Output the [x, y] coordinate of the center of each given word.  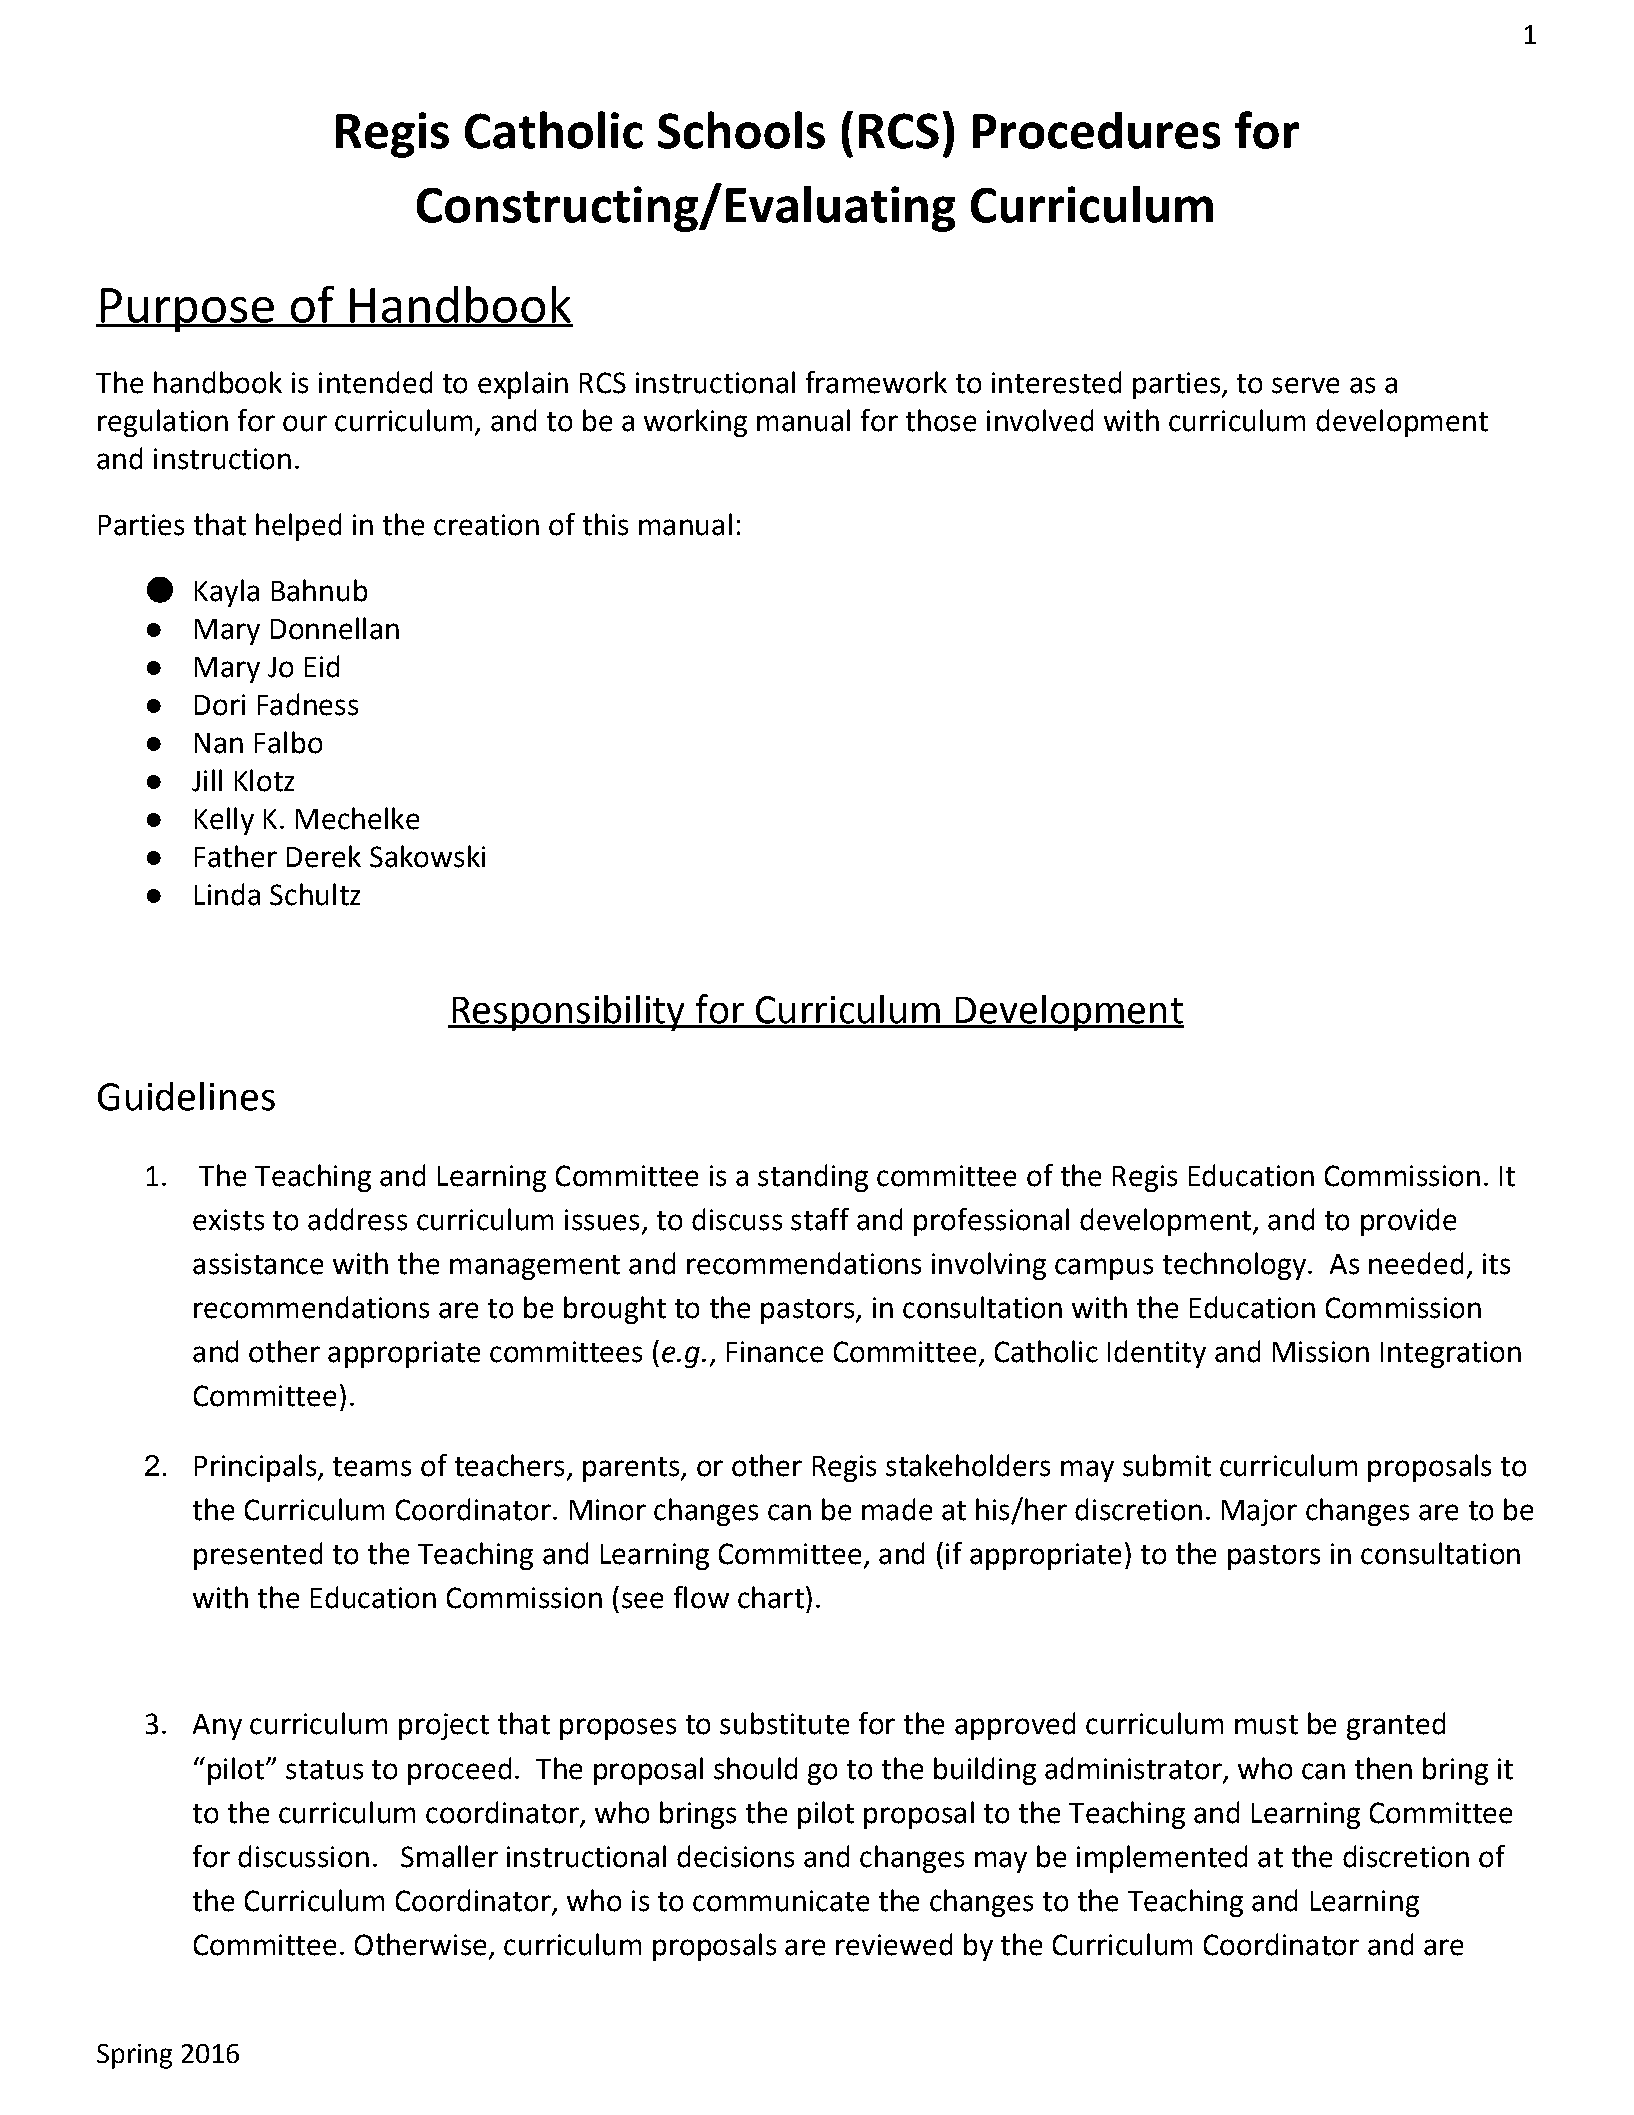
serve [1305, 385]
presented [258, 1556]
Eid [322, 666]
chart [771, 1597]
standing [813, 1178]
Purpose [187, 310]
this [605, 524]
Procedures [1096, 130]
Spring [134, 2056]
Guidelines [186, 1096]
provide [1408, 1222]
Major [1259, 1512]
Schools [741, 130]
